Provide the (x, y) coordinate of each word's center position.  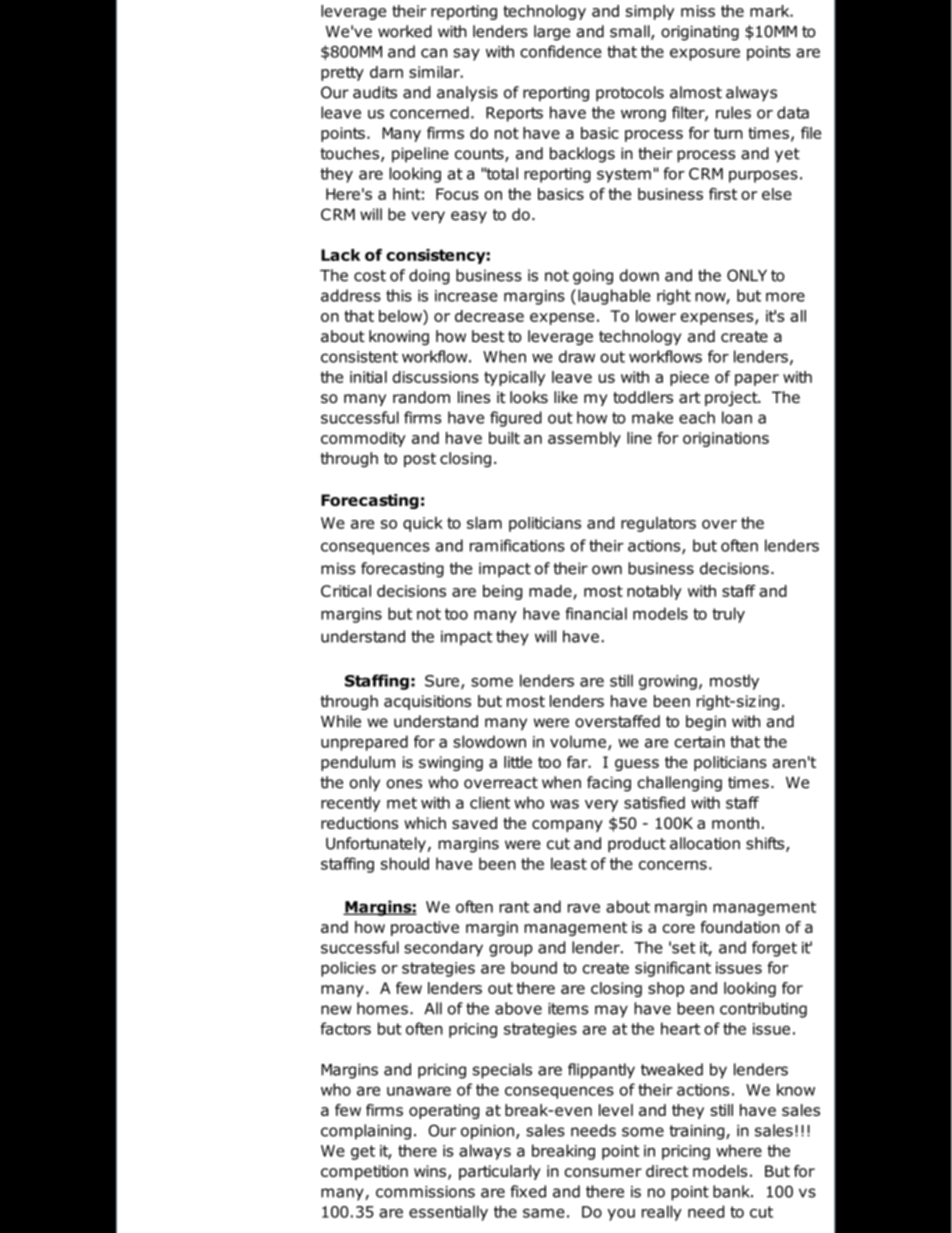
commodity (363, 439)
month (735, 823)
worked (405, 31)
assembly (584, 439)
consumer (603, 1172)
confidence (561, 51)
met (402, 803)
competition (364, 1172)
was (564, 804)
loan (737, 417)
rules (733, 112)
